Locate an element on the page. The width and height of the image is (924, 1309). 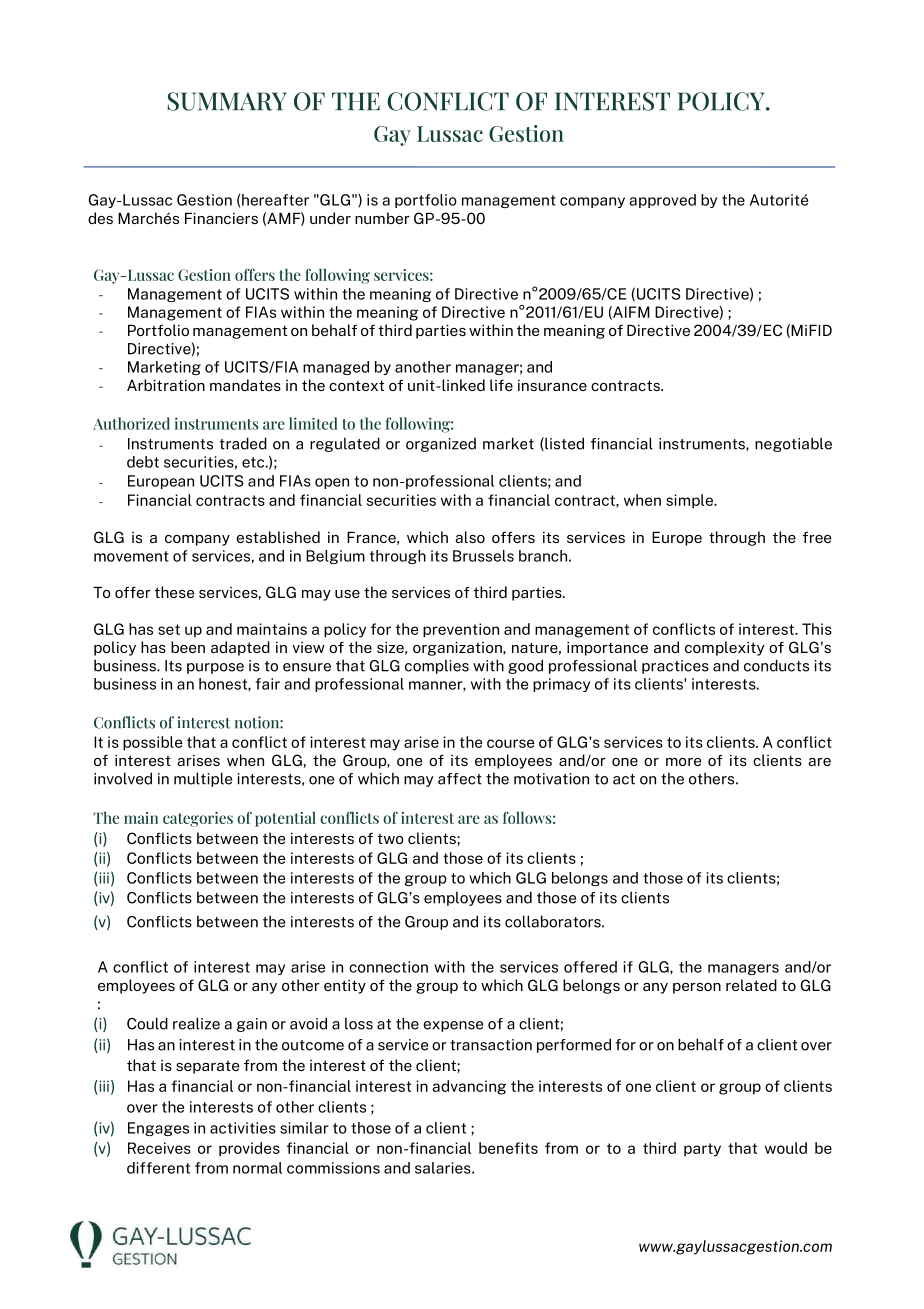
related is located at coordinates (751, 985).
